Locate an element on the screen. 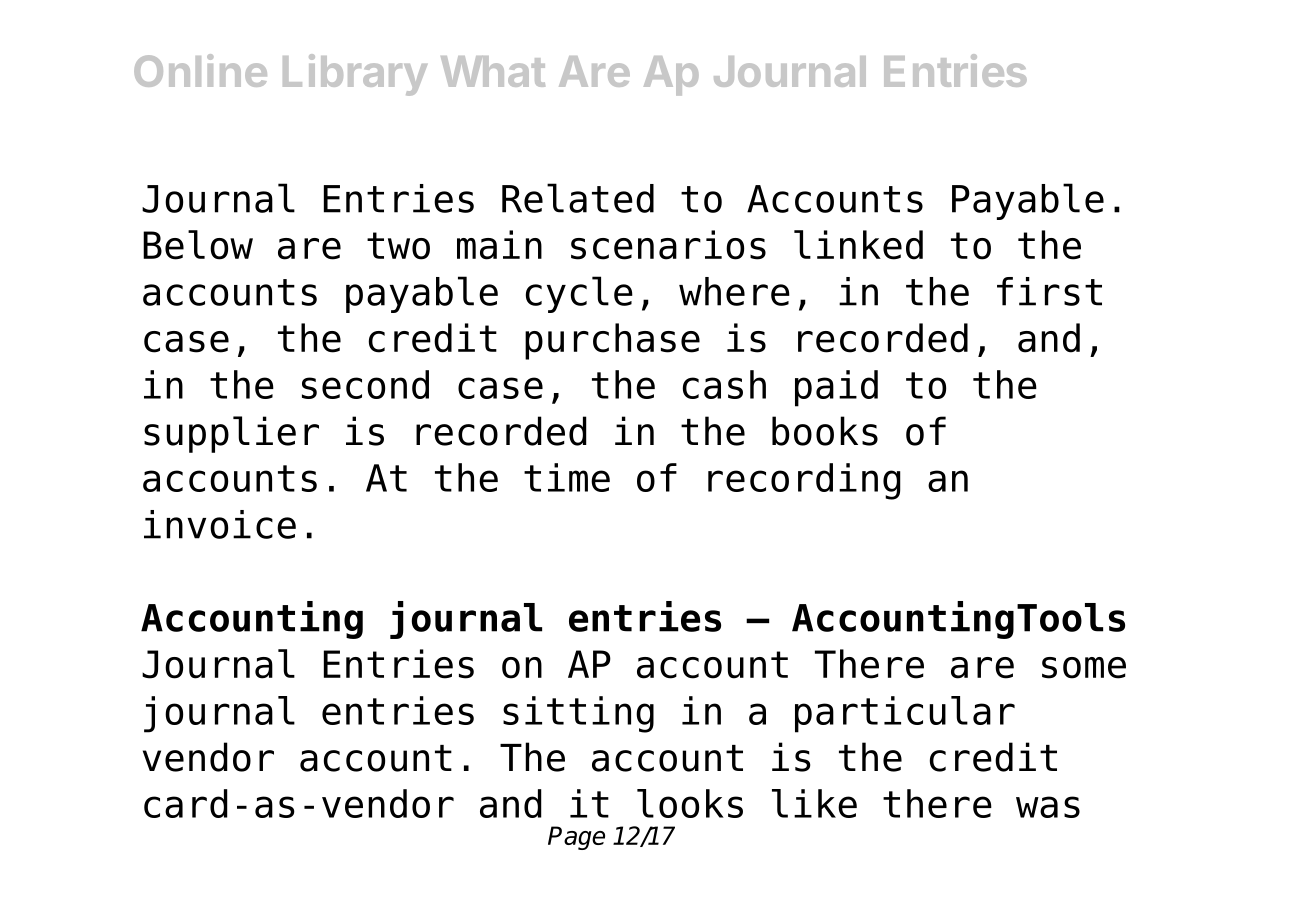 The height and width of the screenshot is (924, 1303). Page is located at coordinates (576, 838).
